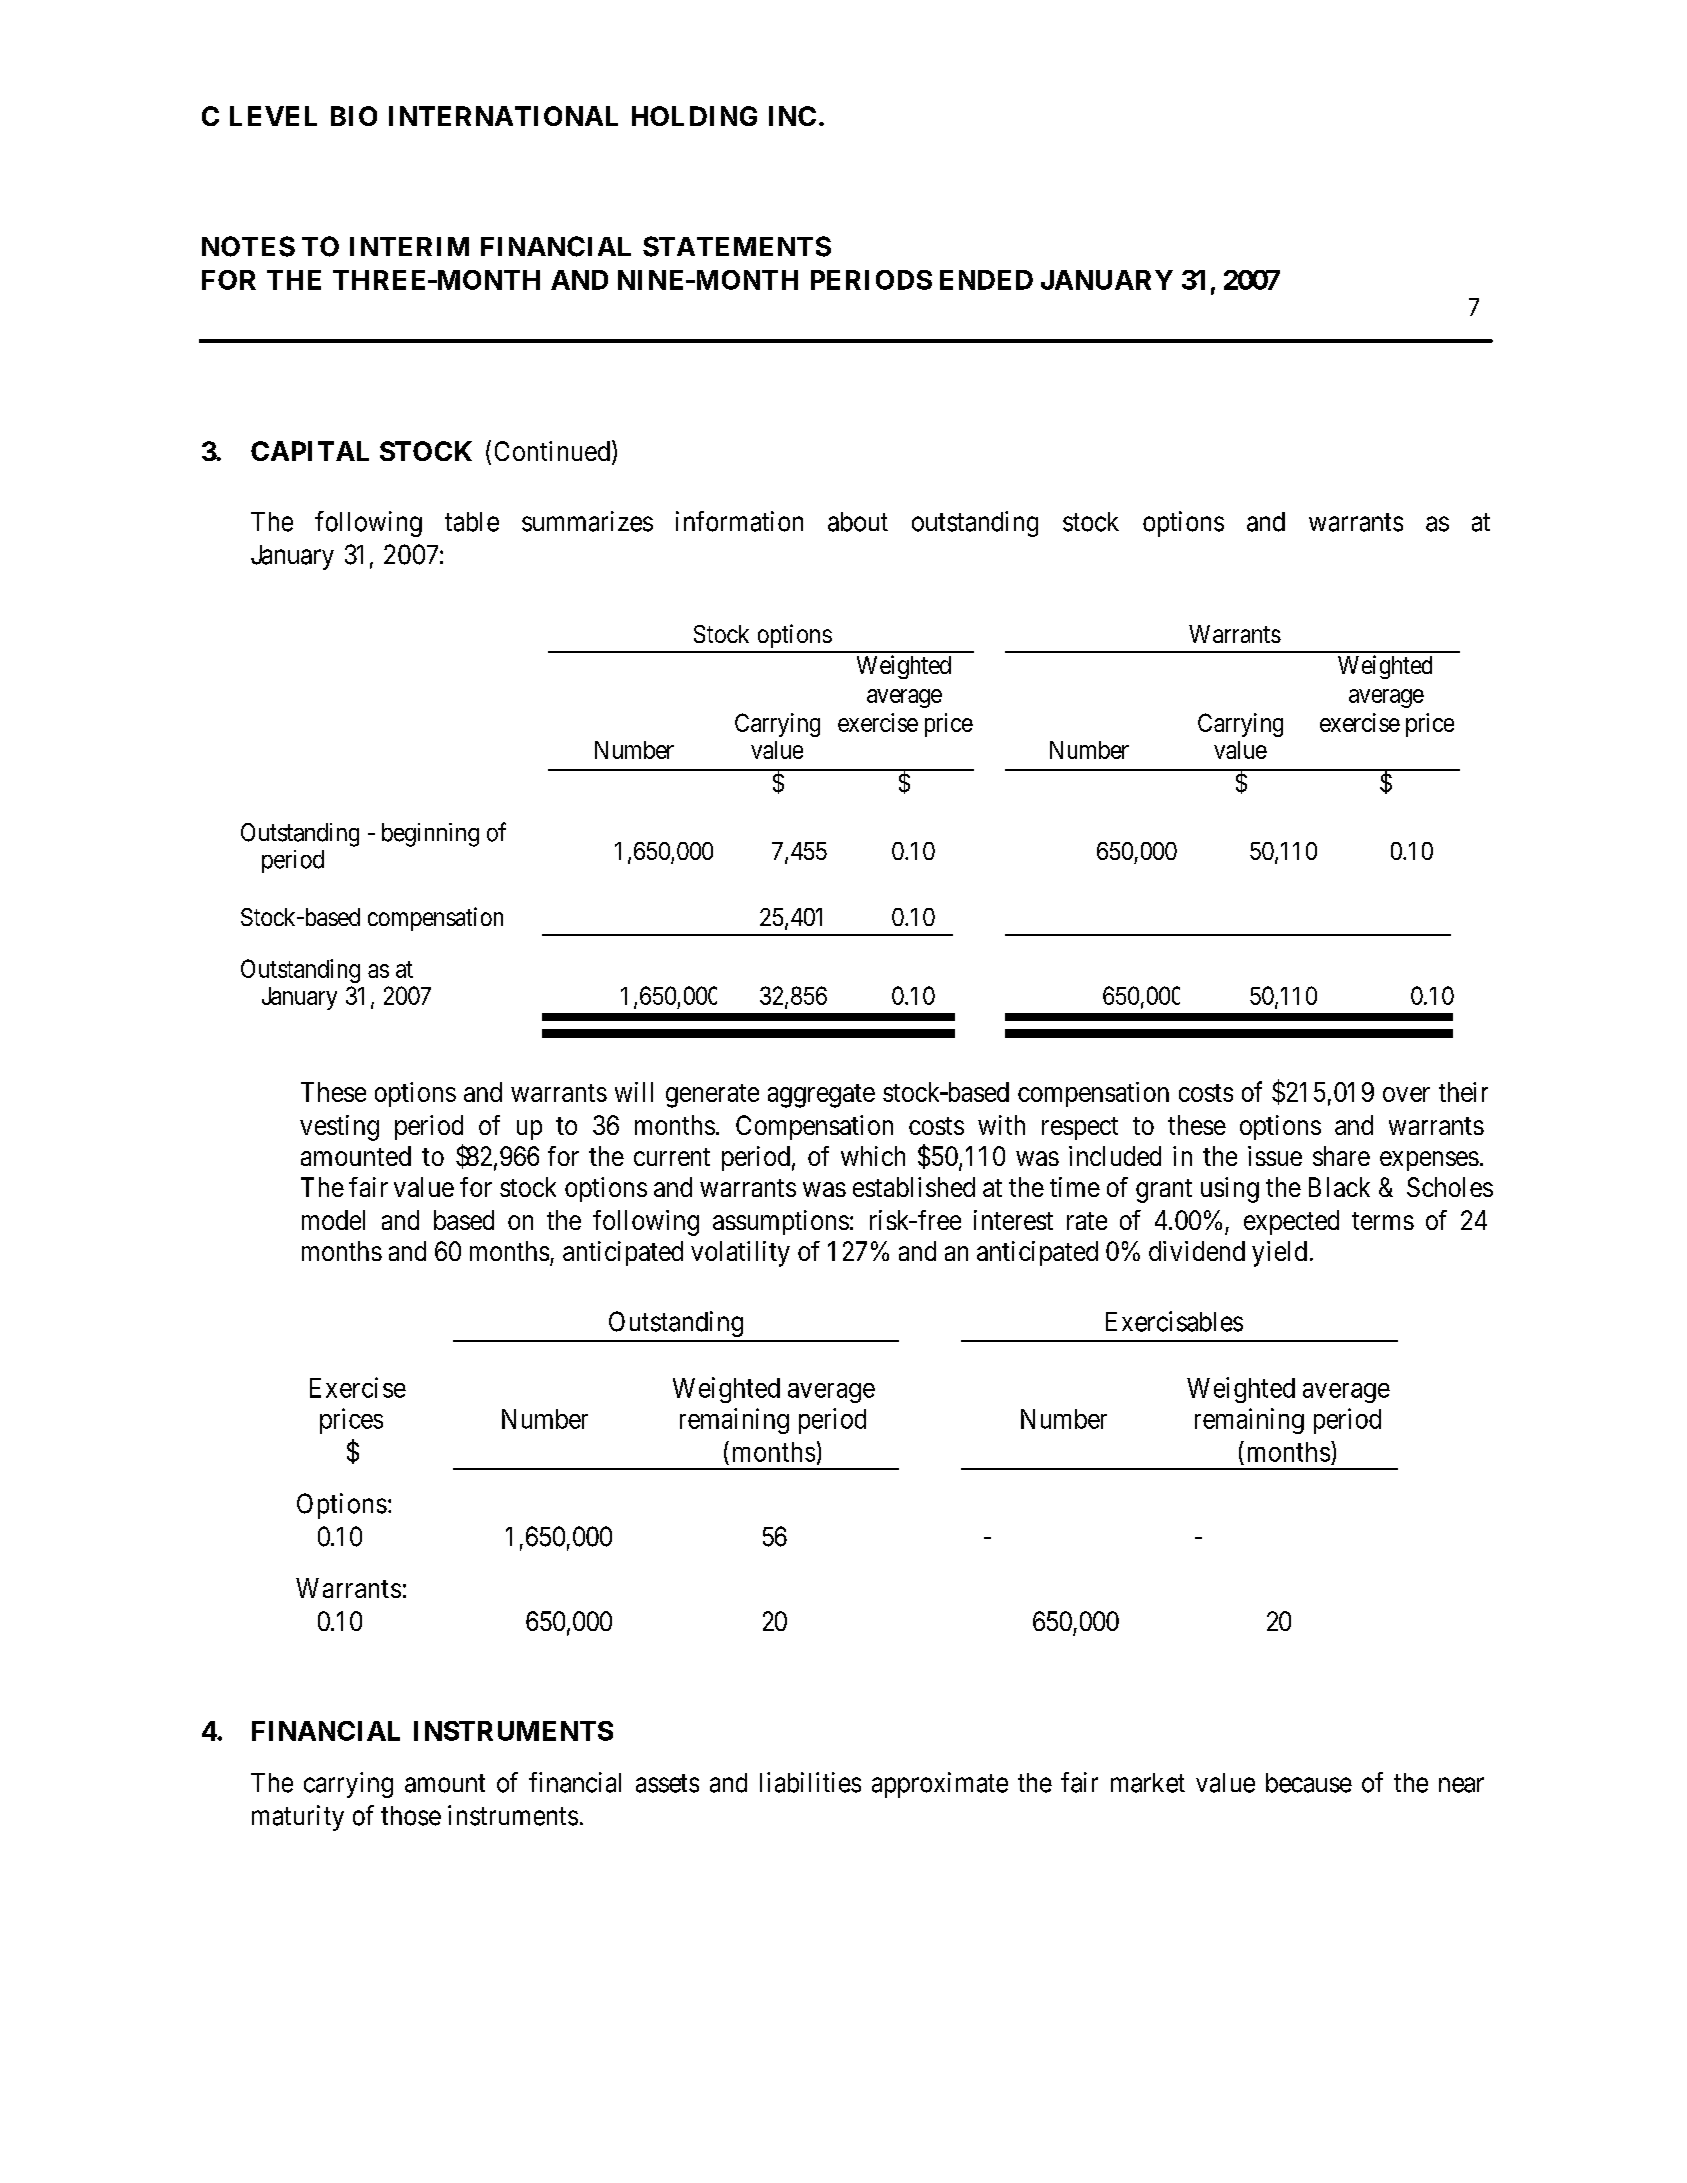 Image resolution: width=1687 pixels, height=2183 pixels. I want to click on established, so click(914, 1187).
